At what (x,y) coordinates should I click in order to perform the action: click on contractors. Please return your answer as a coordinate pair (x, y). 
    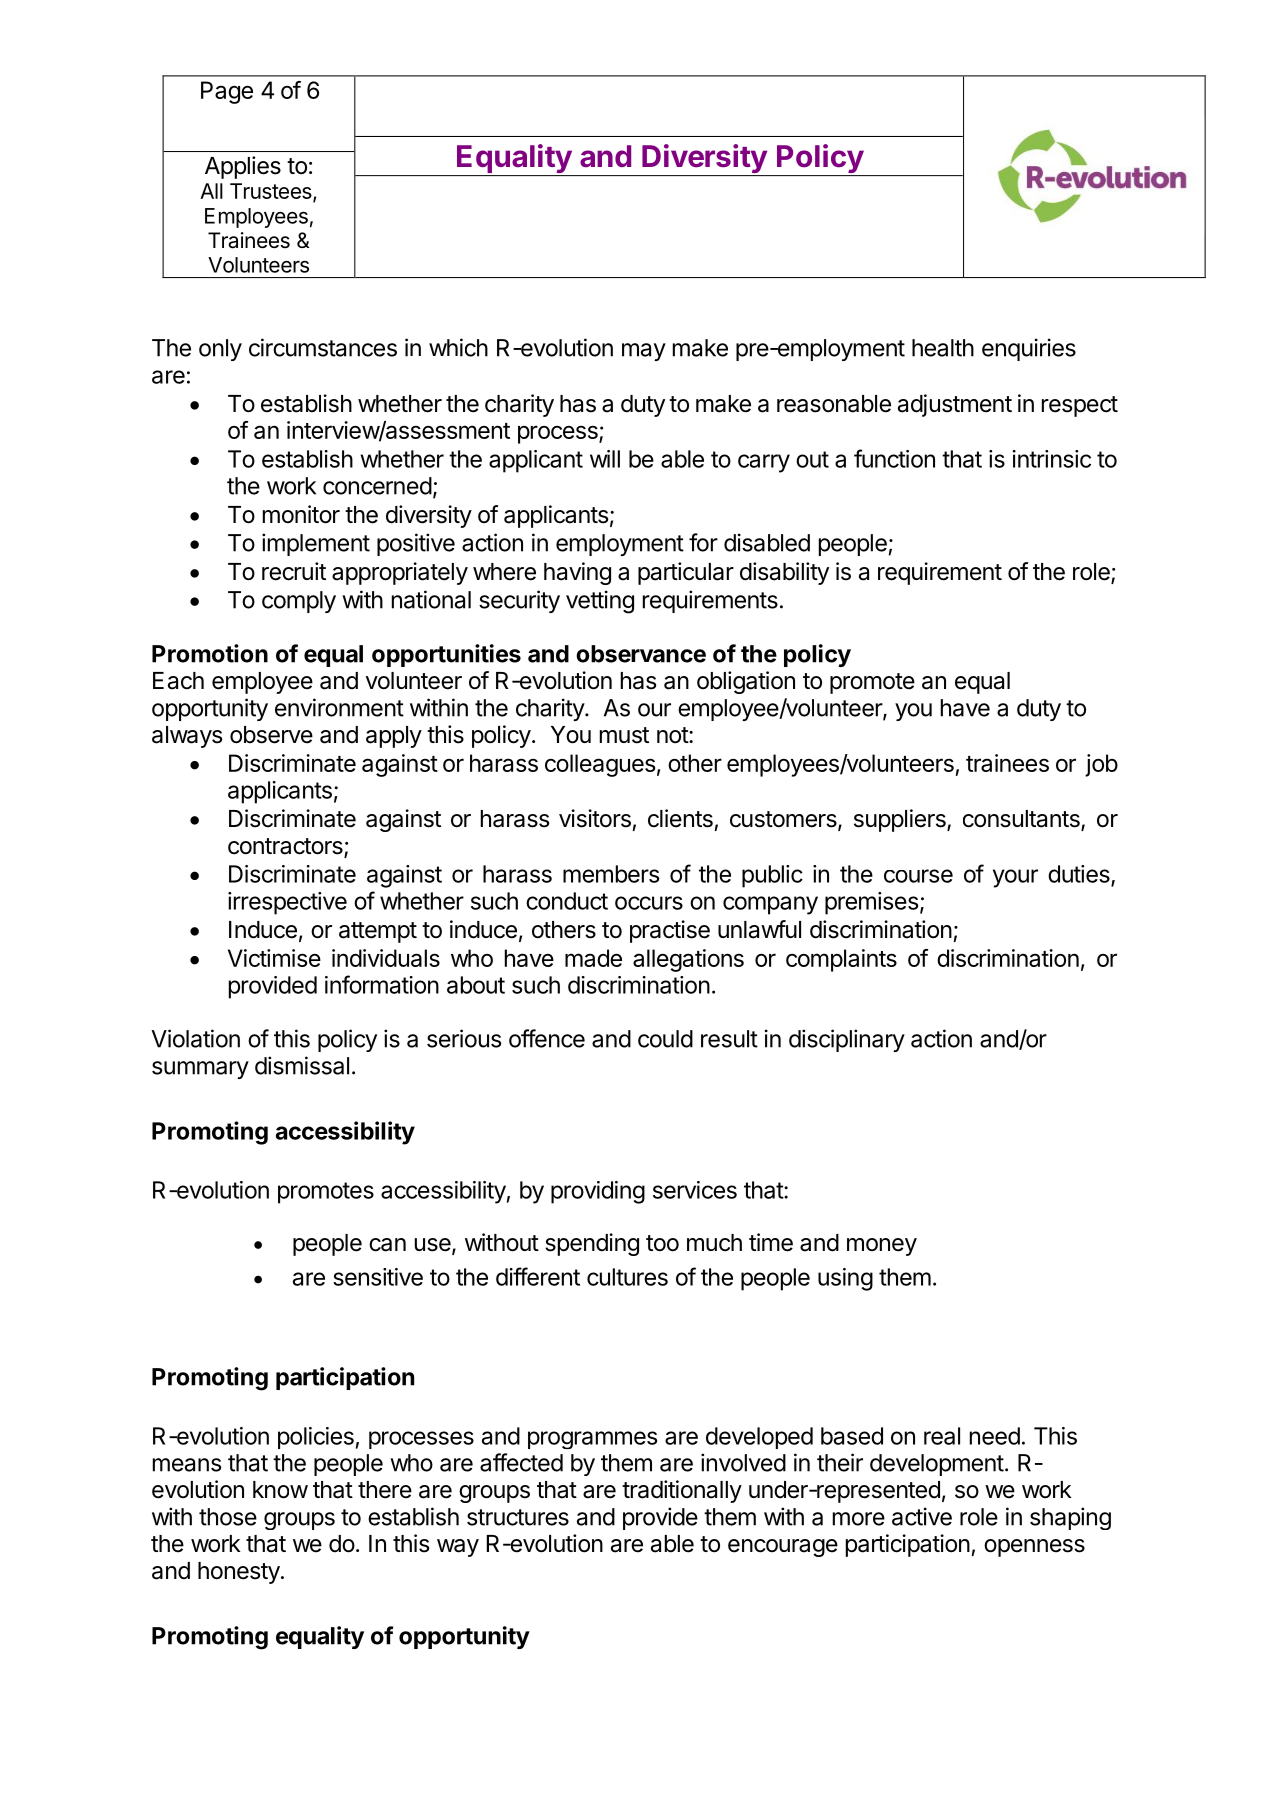
    Looking at the image, I should click on (286, 847).
